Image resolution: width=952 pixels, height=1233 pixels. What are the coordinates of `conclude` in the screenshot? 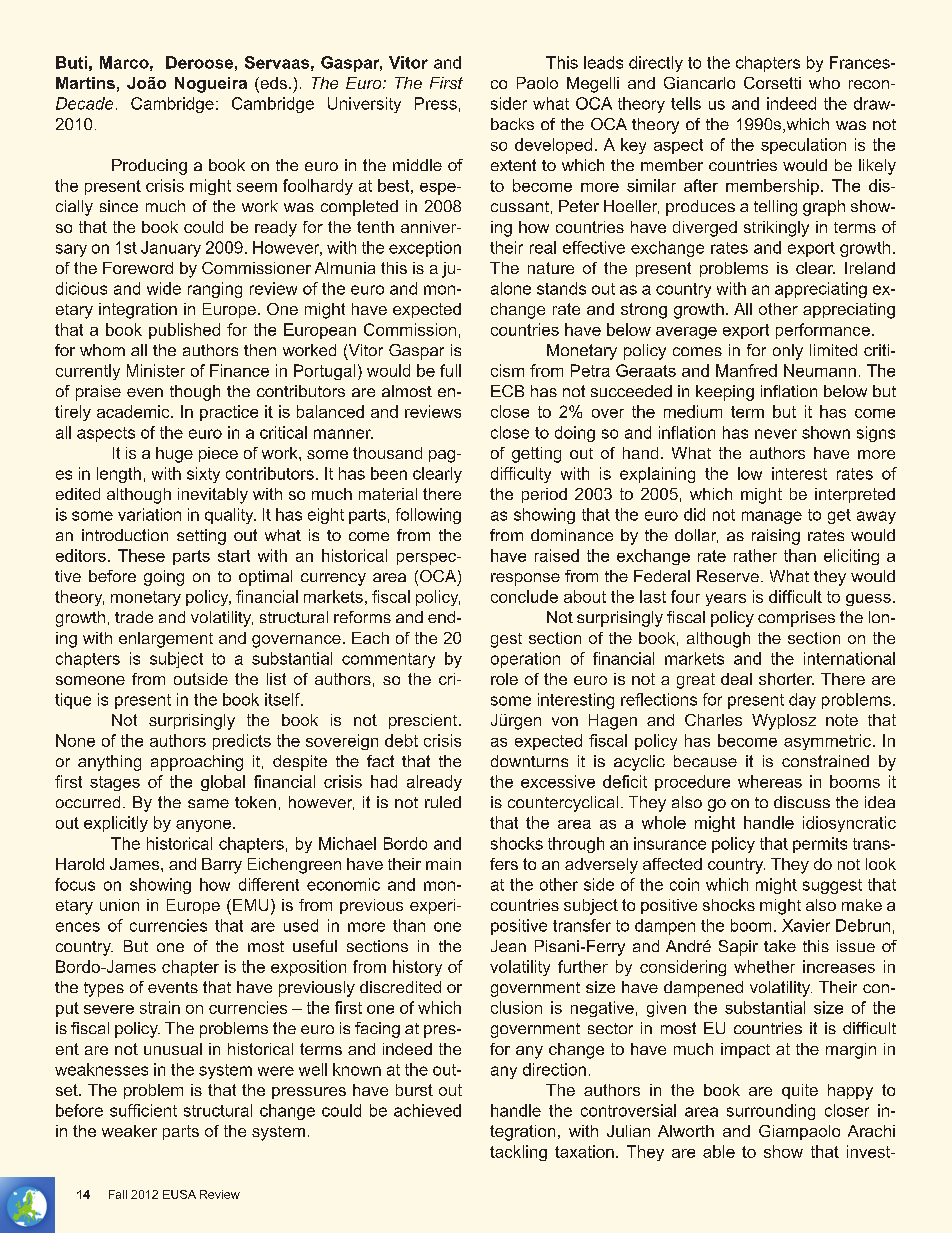 It's located at (524, 596).
